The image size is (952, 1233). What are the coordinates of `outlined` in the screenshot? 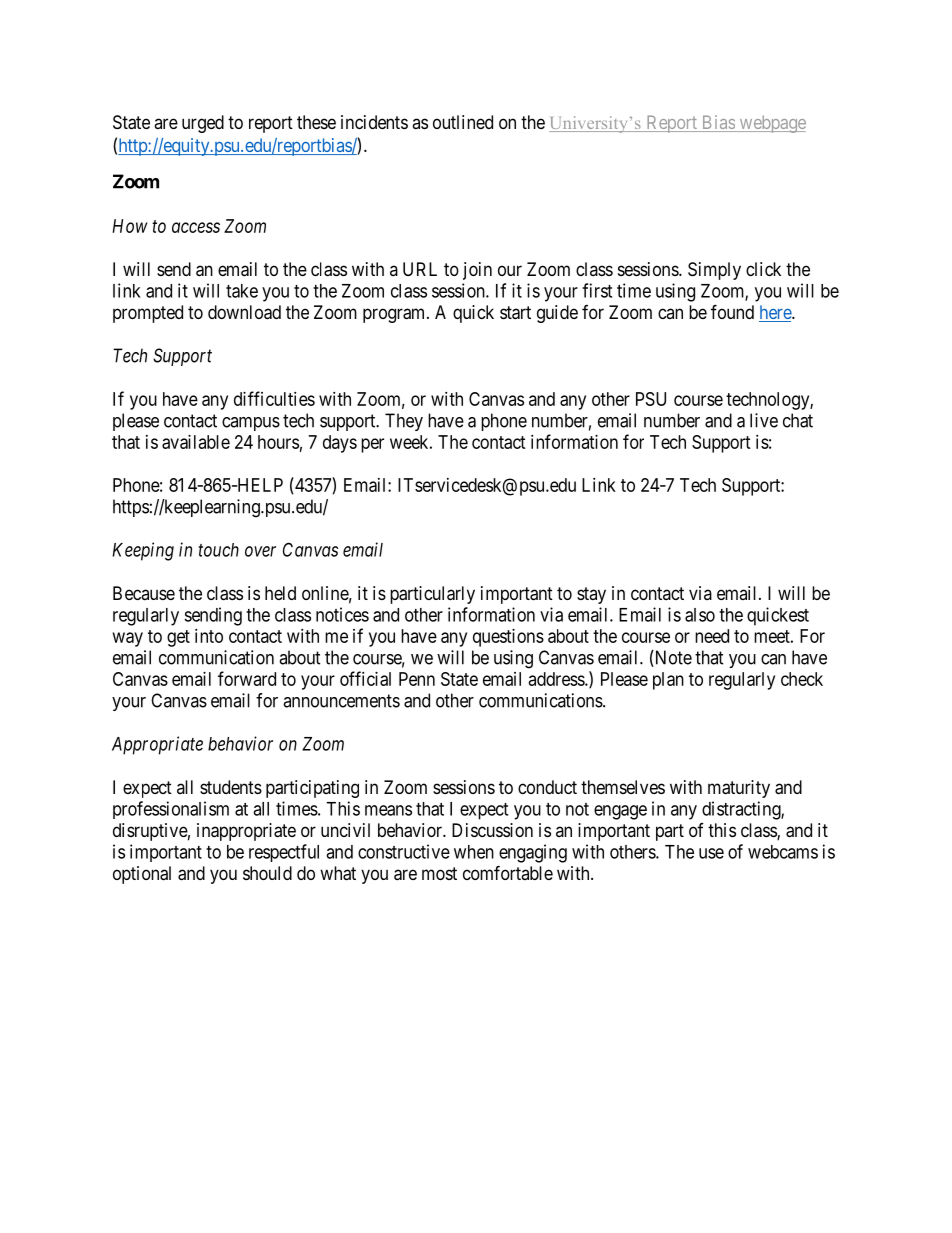 It's located at (463, 122).
